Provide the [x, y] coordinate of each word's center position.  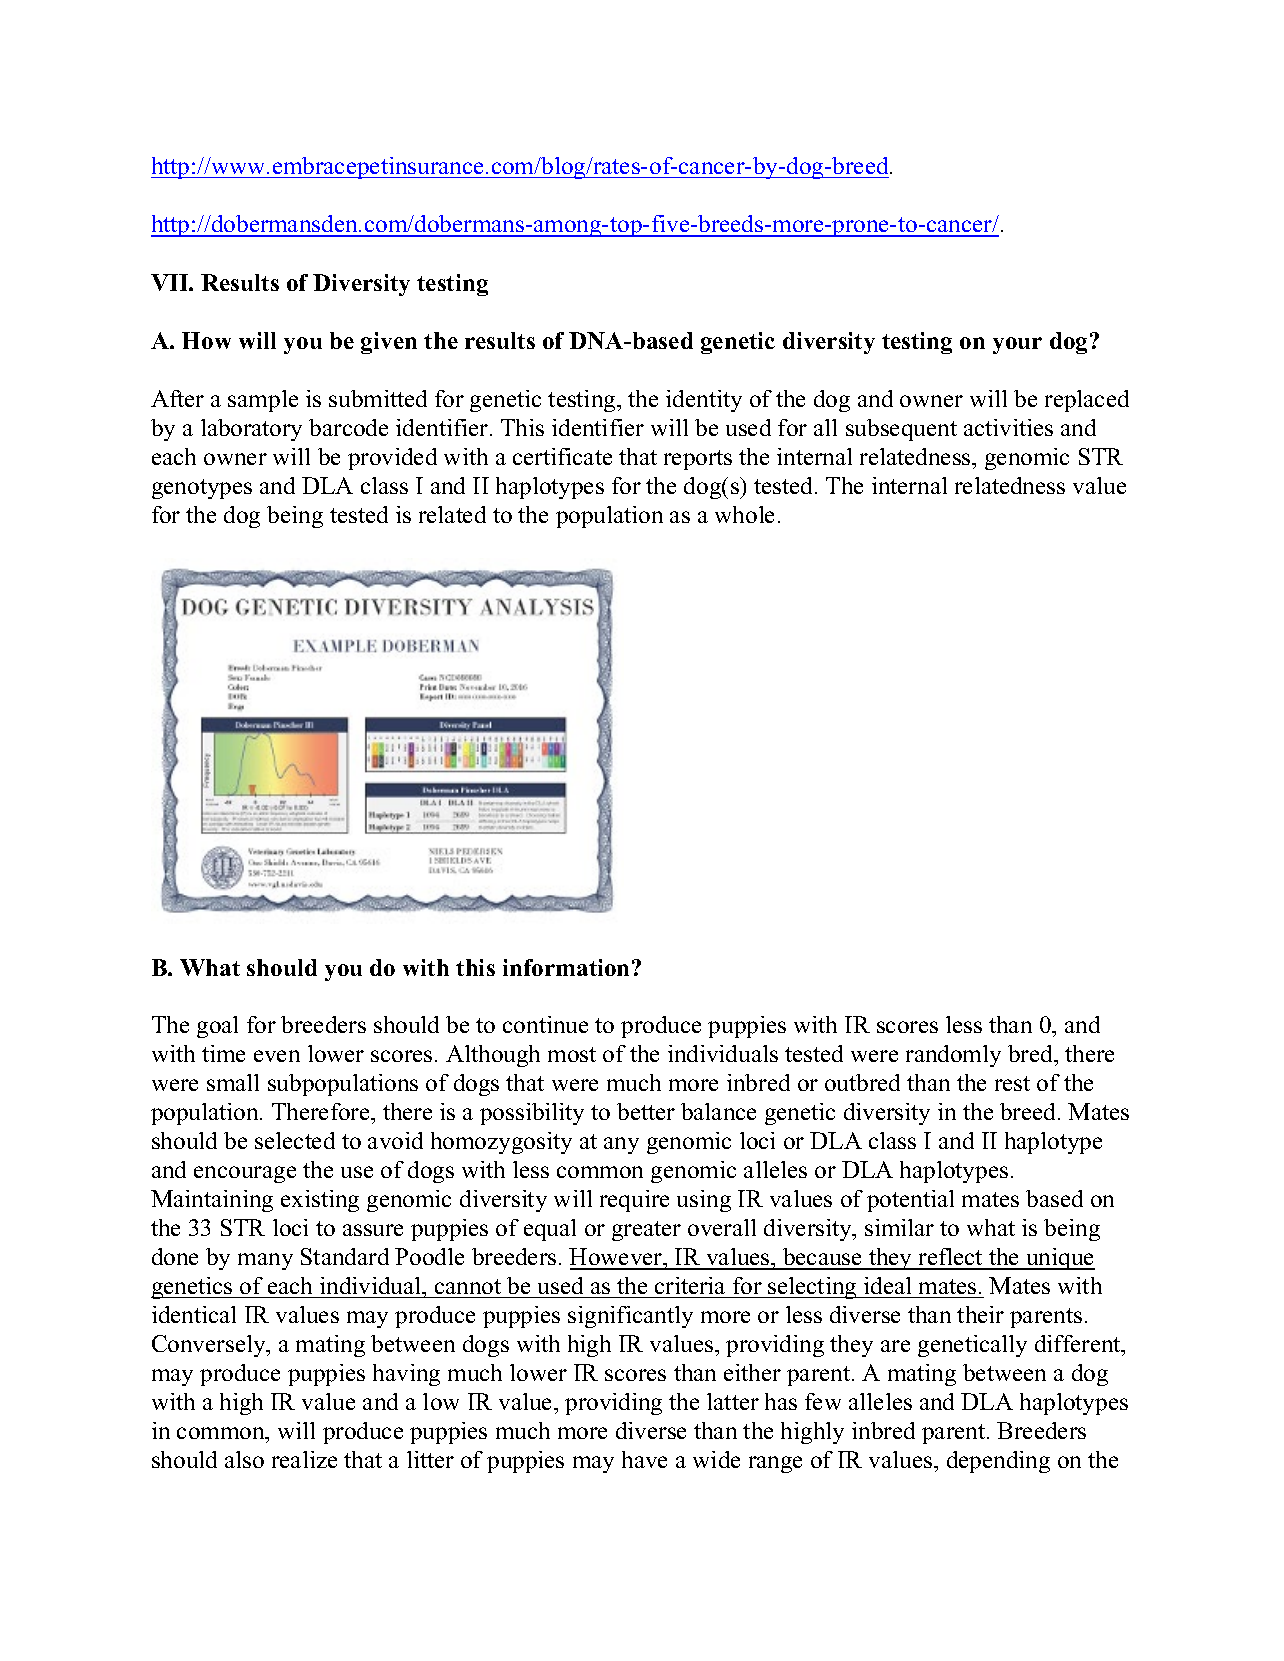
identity [704, 401]
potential [910, 1201]
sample [263, 401]
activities [1008, 427]
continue [545, 1024]
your [1017, 345]
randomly [953, 1056]
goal [217, 1027]
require [634, 1201]
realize [304, 1459]
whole [744, 514]
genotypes [202, 489]
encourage [245, 1174]
